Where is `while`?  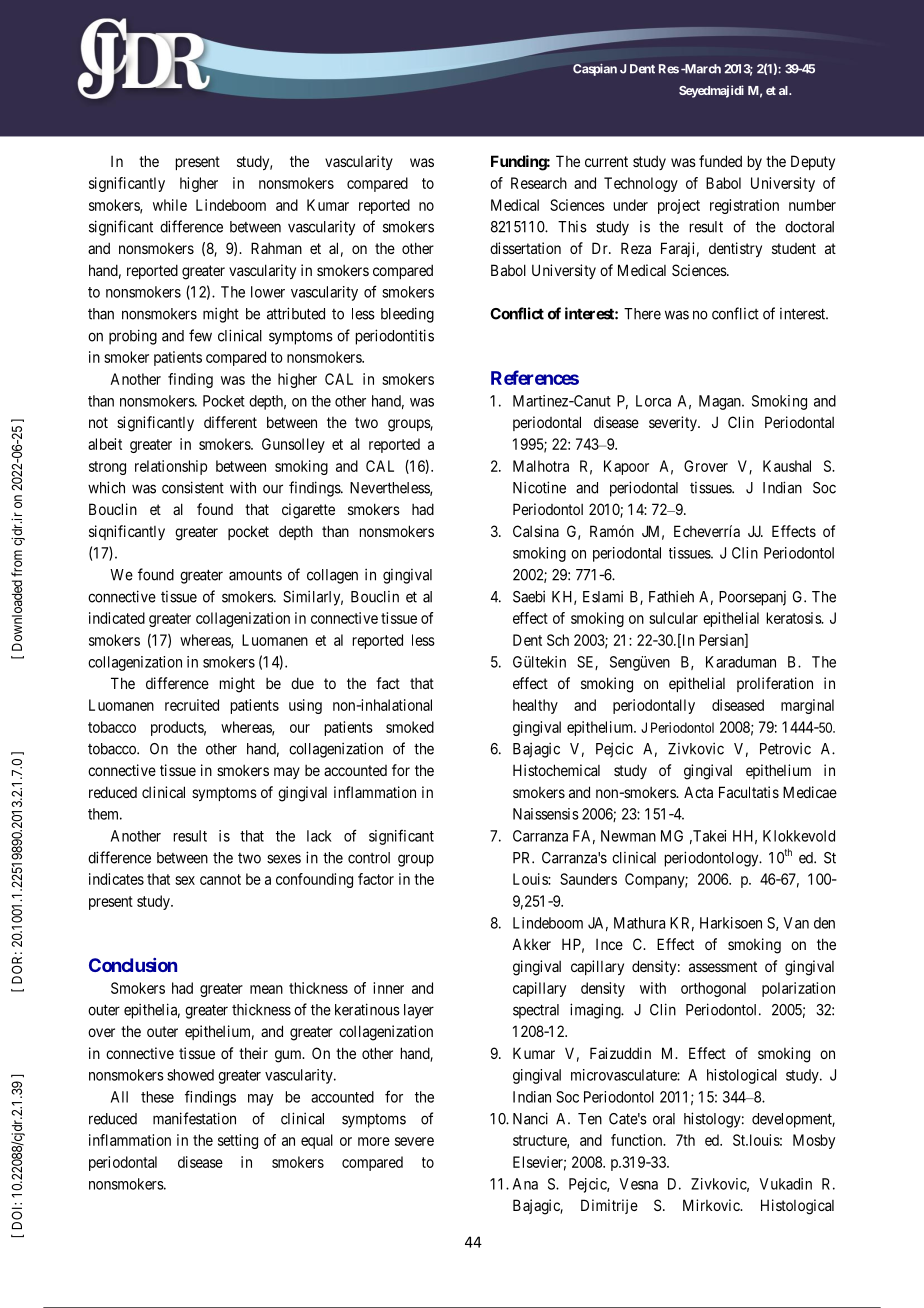
while is located at coordinates (170, 205).
